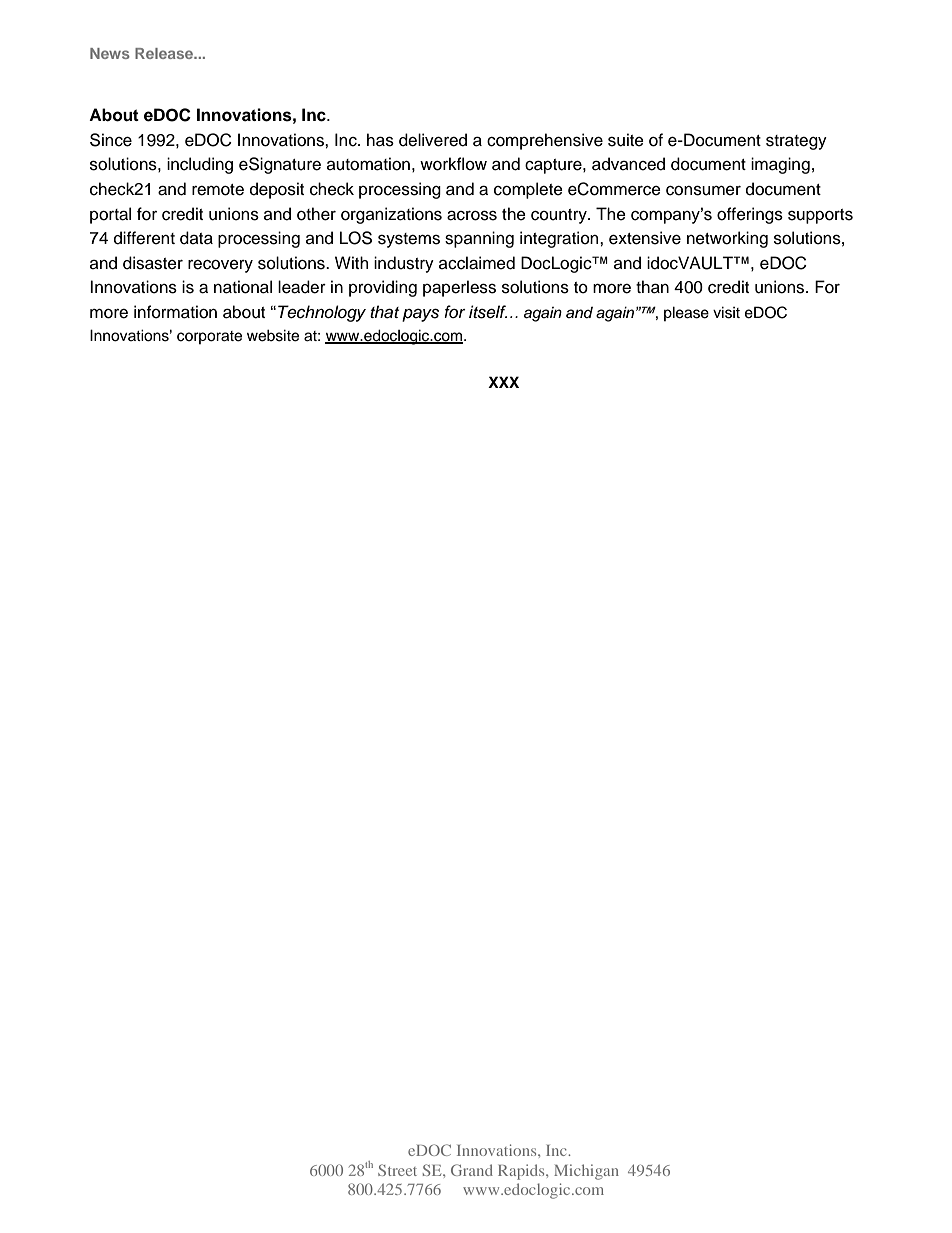 The width and height of the document is (952, 1233). Describe the element at coordinates (433, 140) in the document. I see `delivered` at that location.
